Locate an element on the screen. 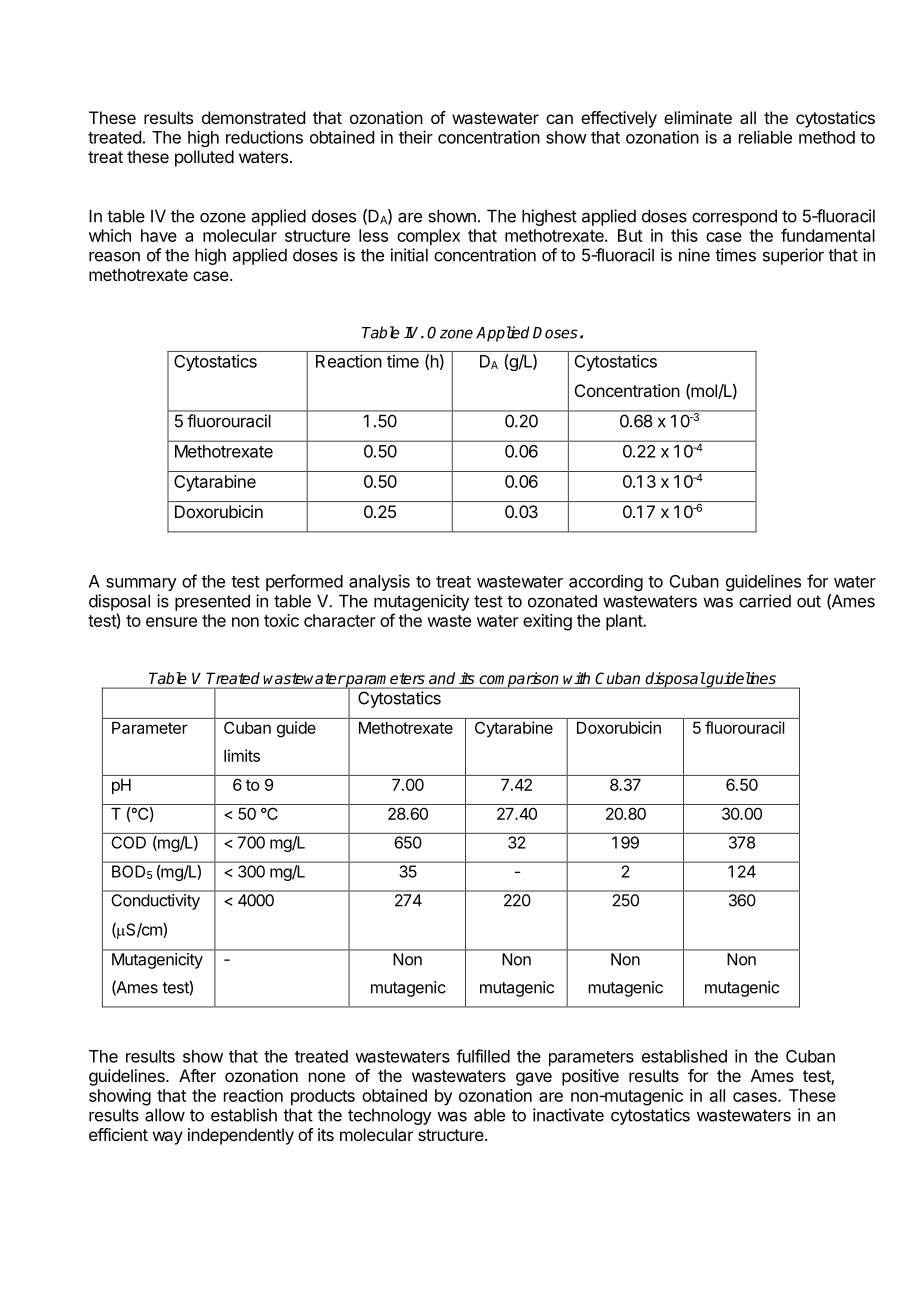 This screenshot has height=1307, width=924. initial is located at coordinates (409, 255).
